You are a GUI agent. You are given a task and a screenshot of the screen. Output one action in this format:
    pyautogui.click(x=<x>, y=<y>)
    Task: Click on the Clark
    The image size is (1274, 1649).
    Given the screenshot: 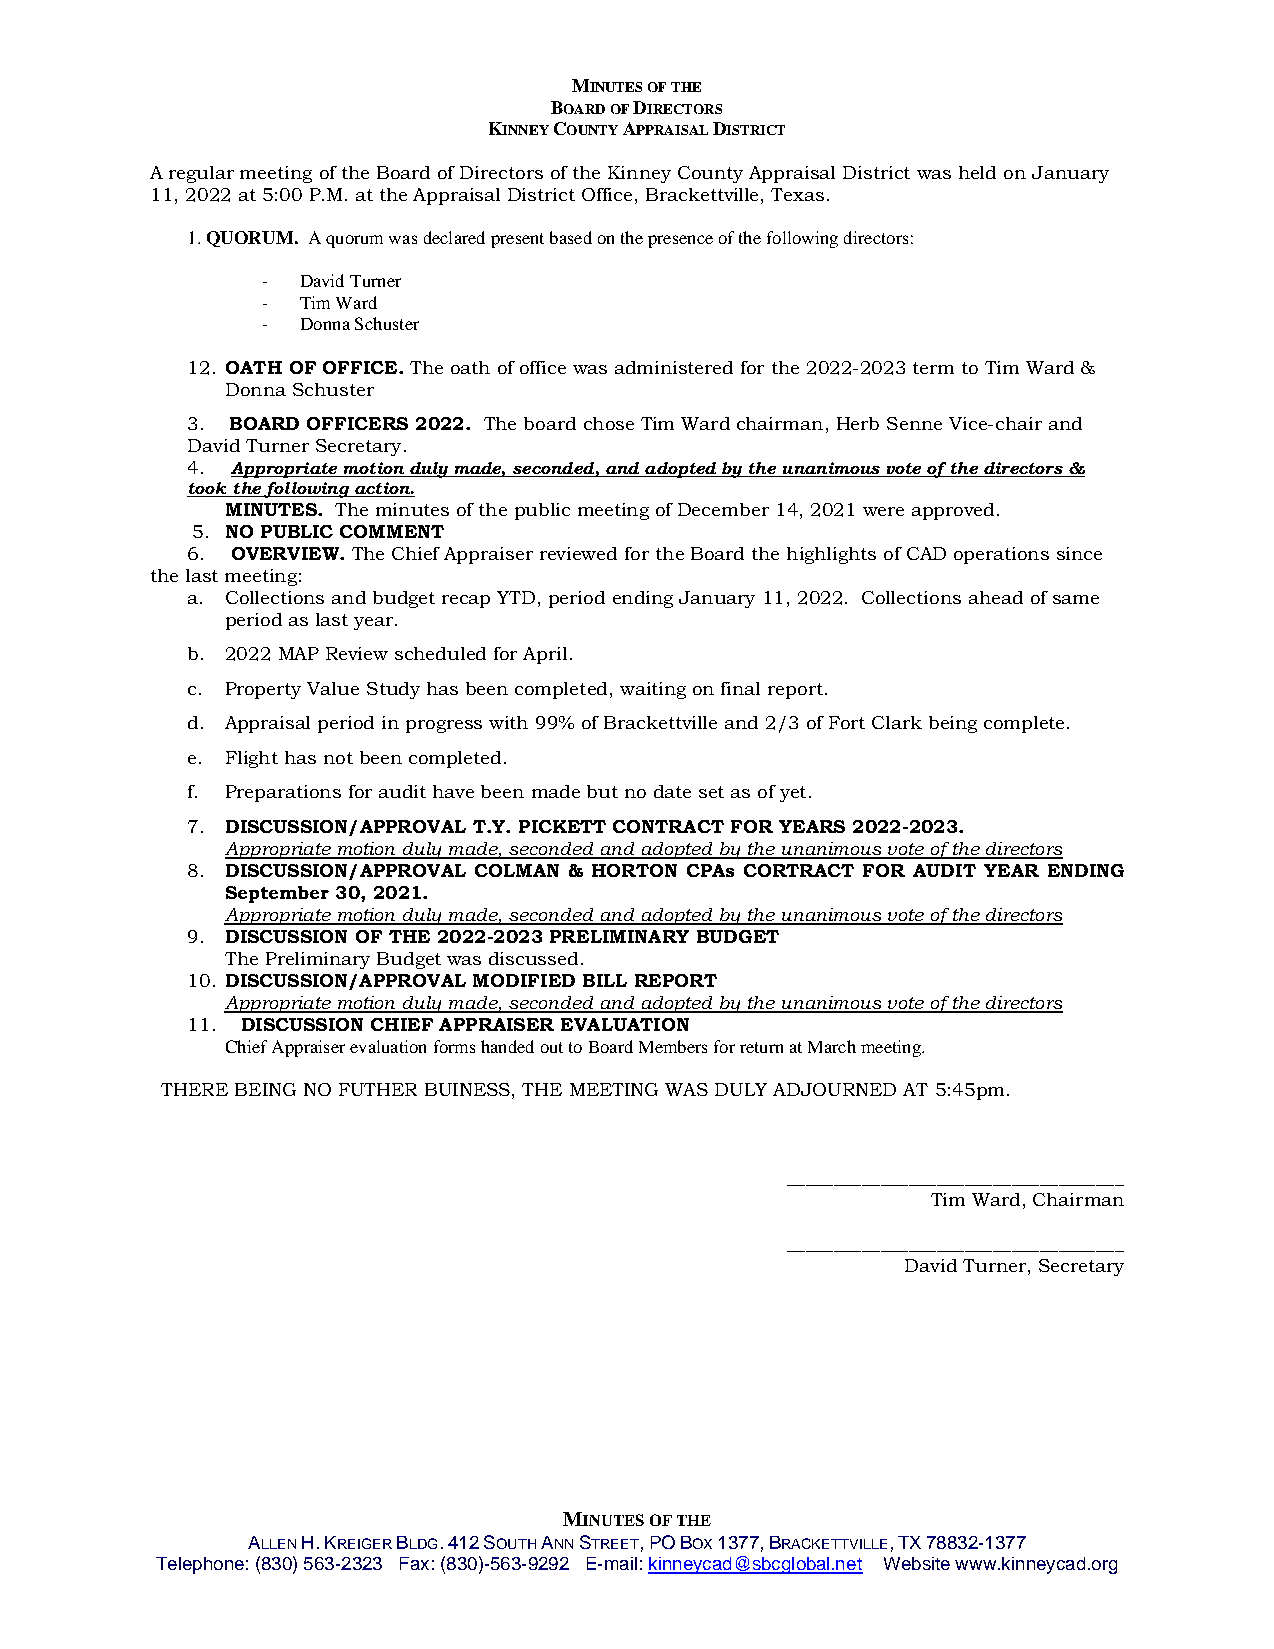 What is the action you would take?
    pyautogui.click(x=897, y=722)
